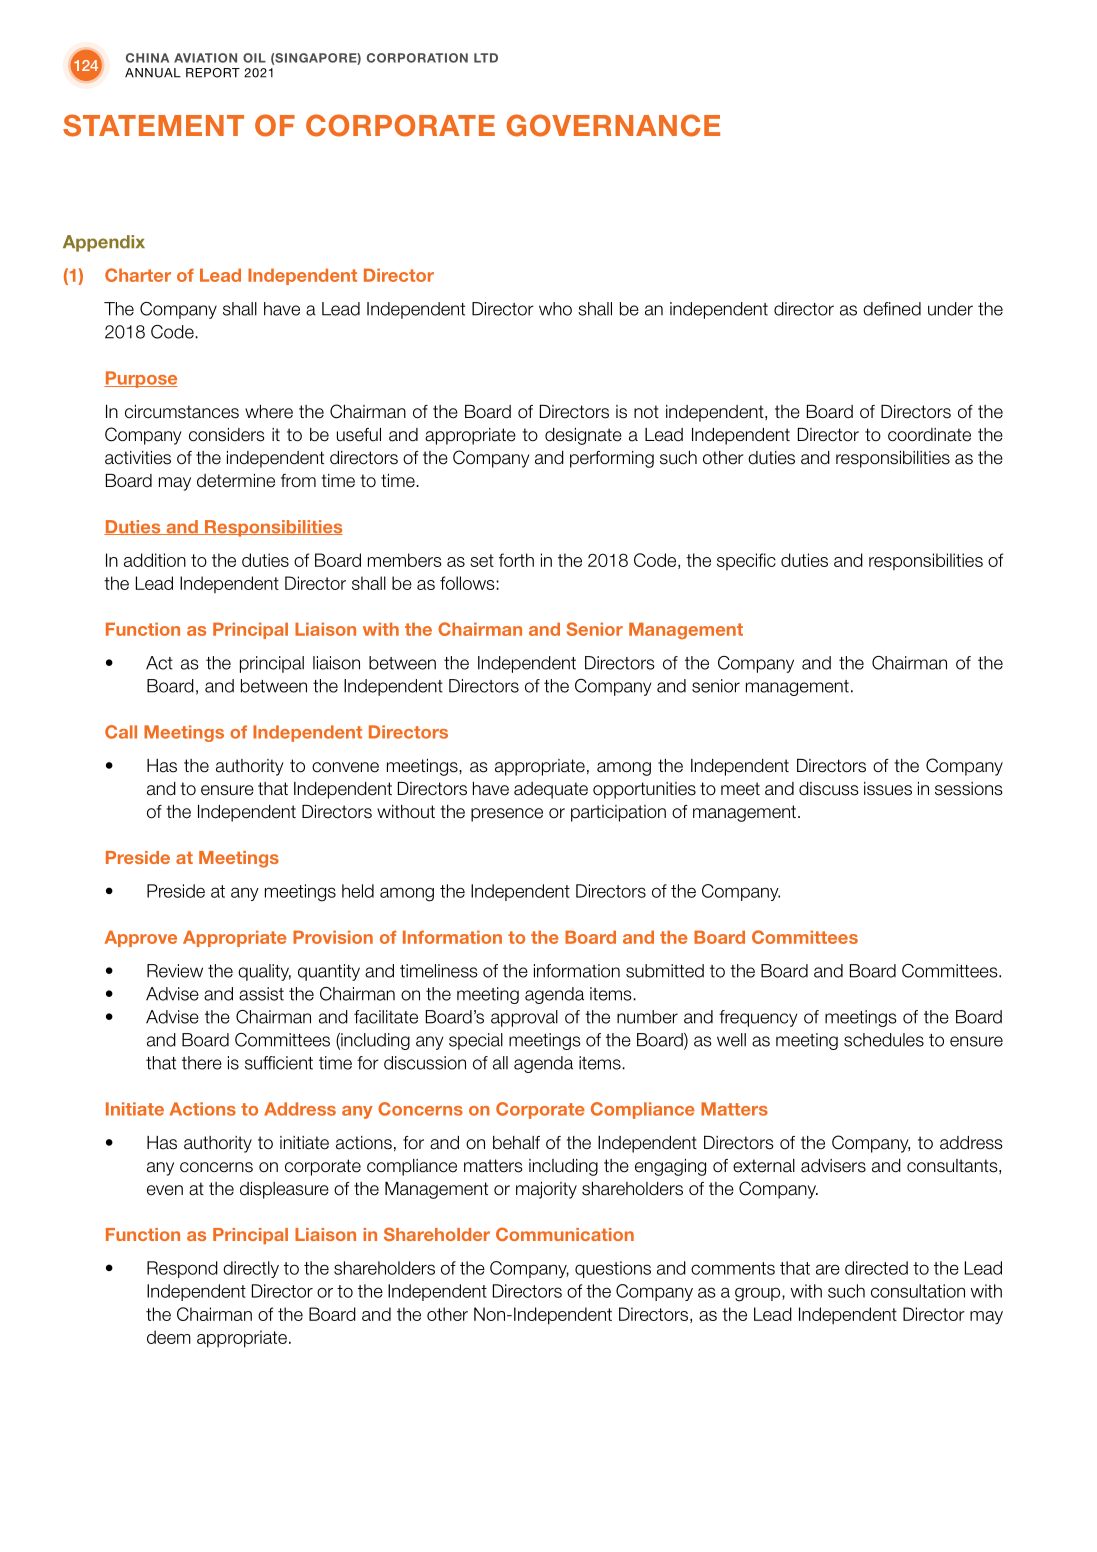 The width and height of the page is (1097, 1552). What do you see at coordinates (486, 58) in the page?
I see `LTD` at bounding box center [486, 58].
